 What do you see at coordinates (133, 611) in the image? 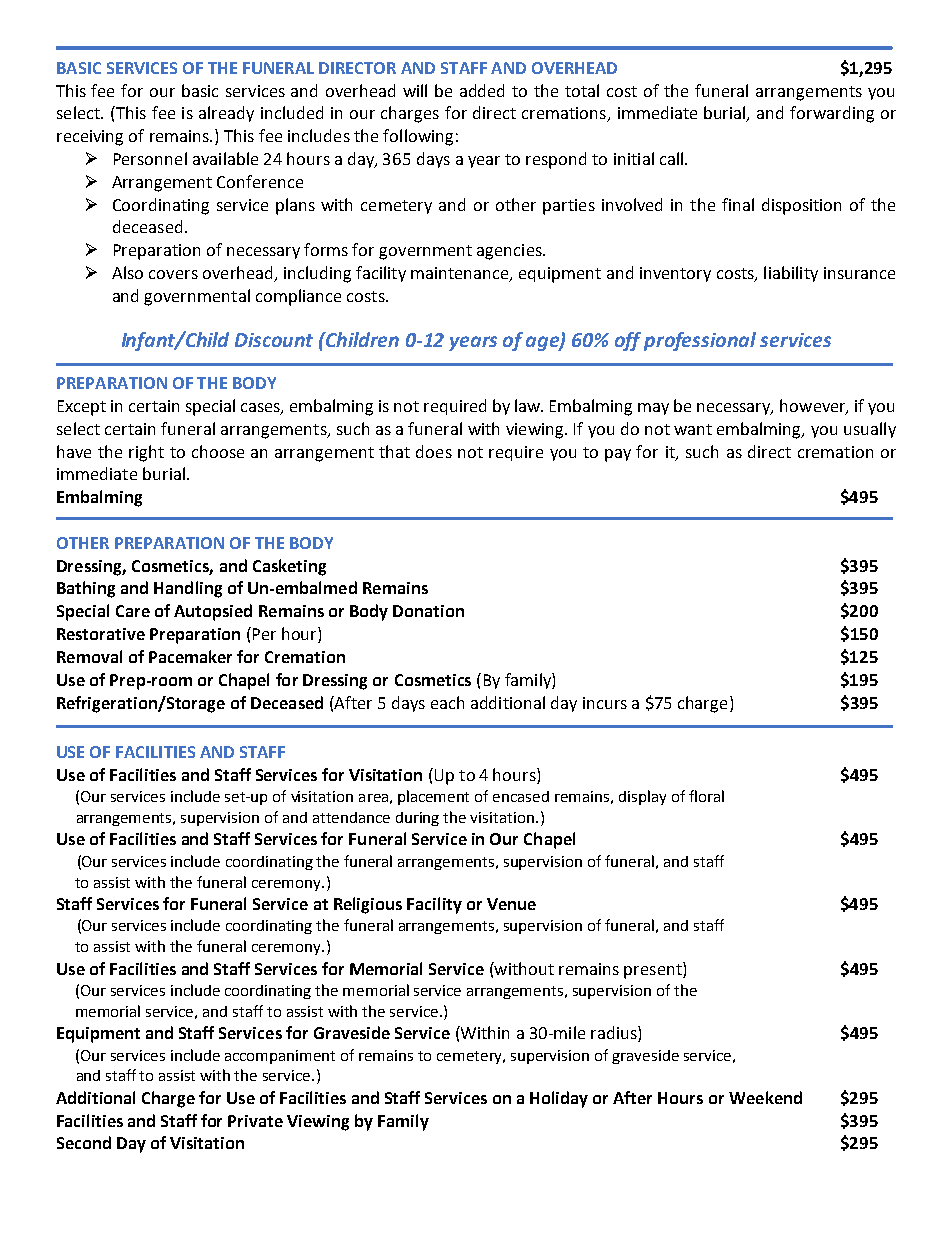
I see `Care` at bounding box center [133, 611].
